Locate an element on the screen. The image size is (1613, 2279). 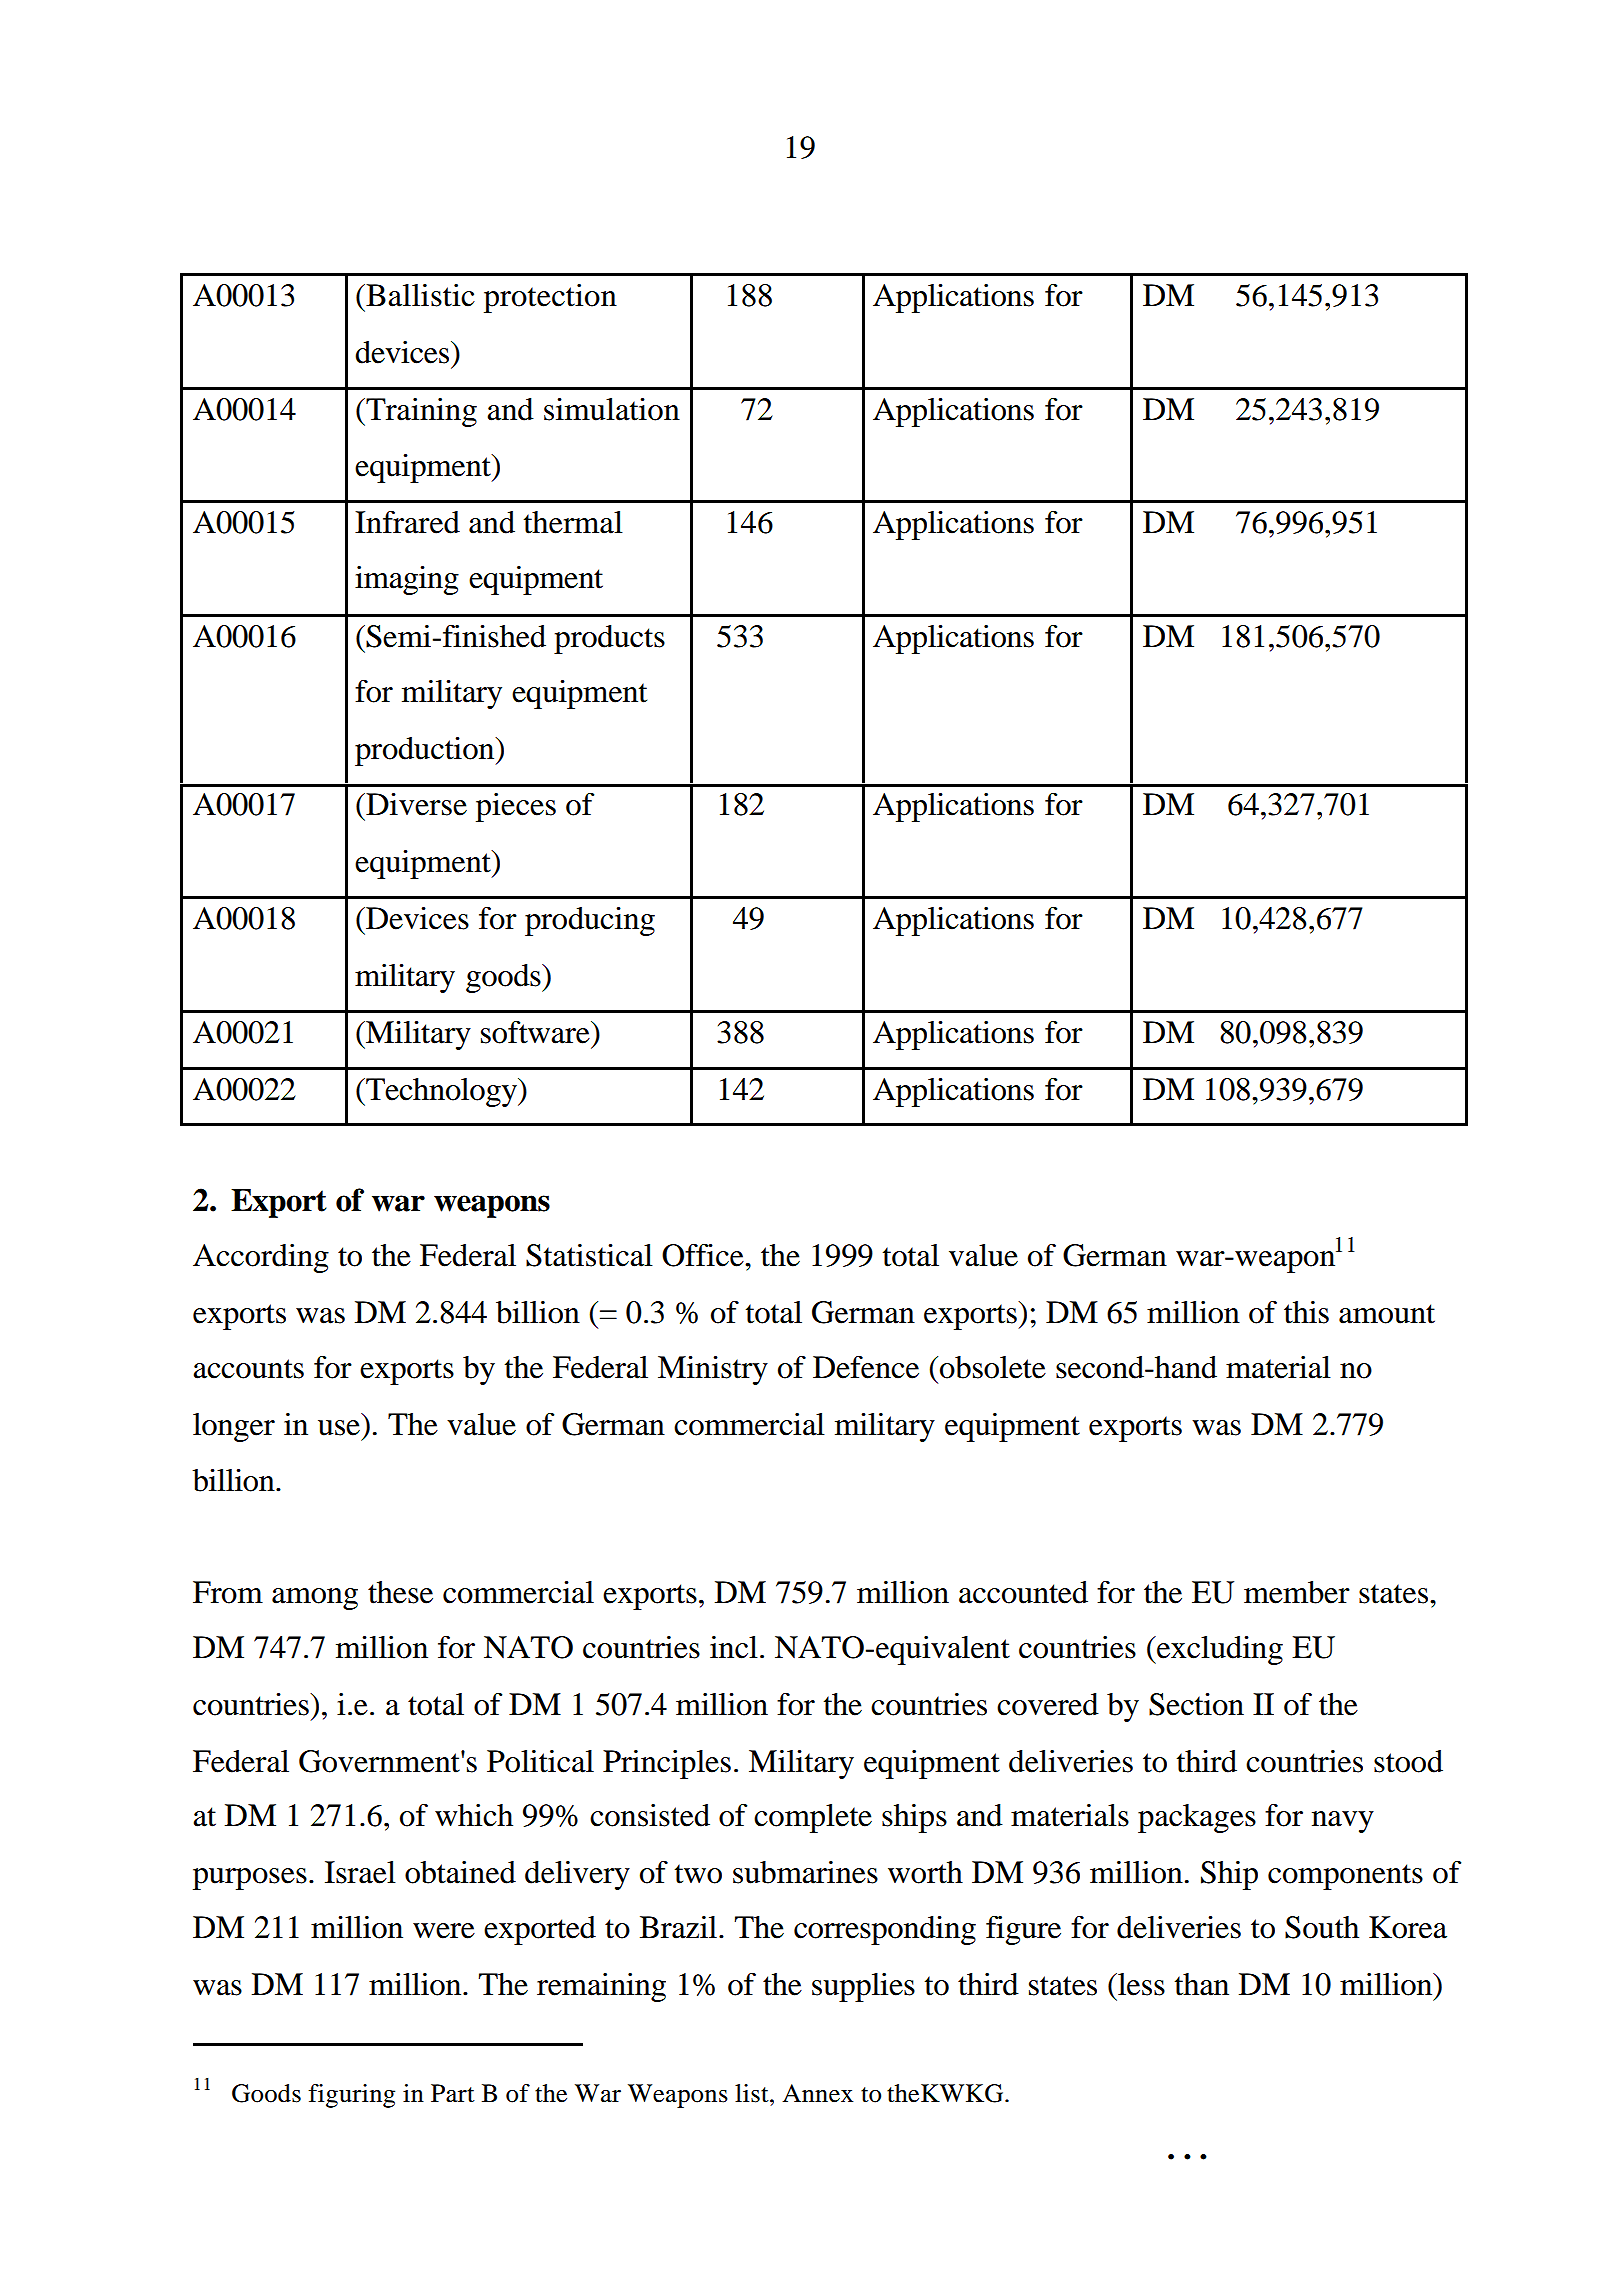
figuring is located at coordinates (351, 2096).
